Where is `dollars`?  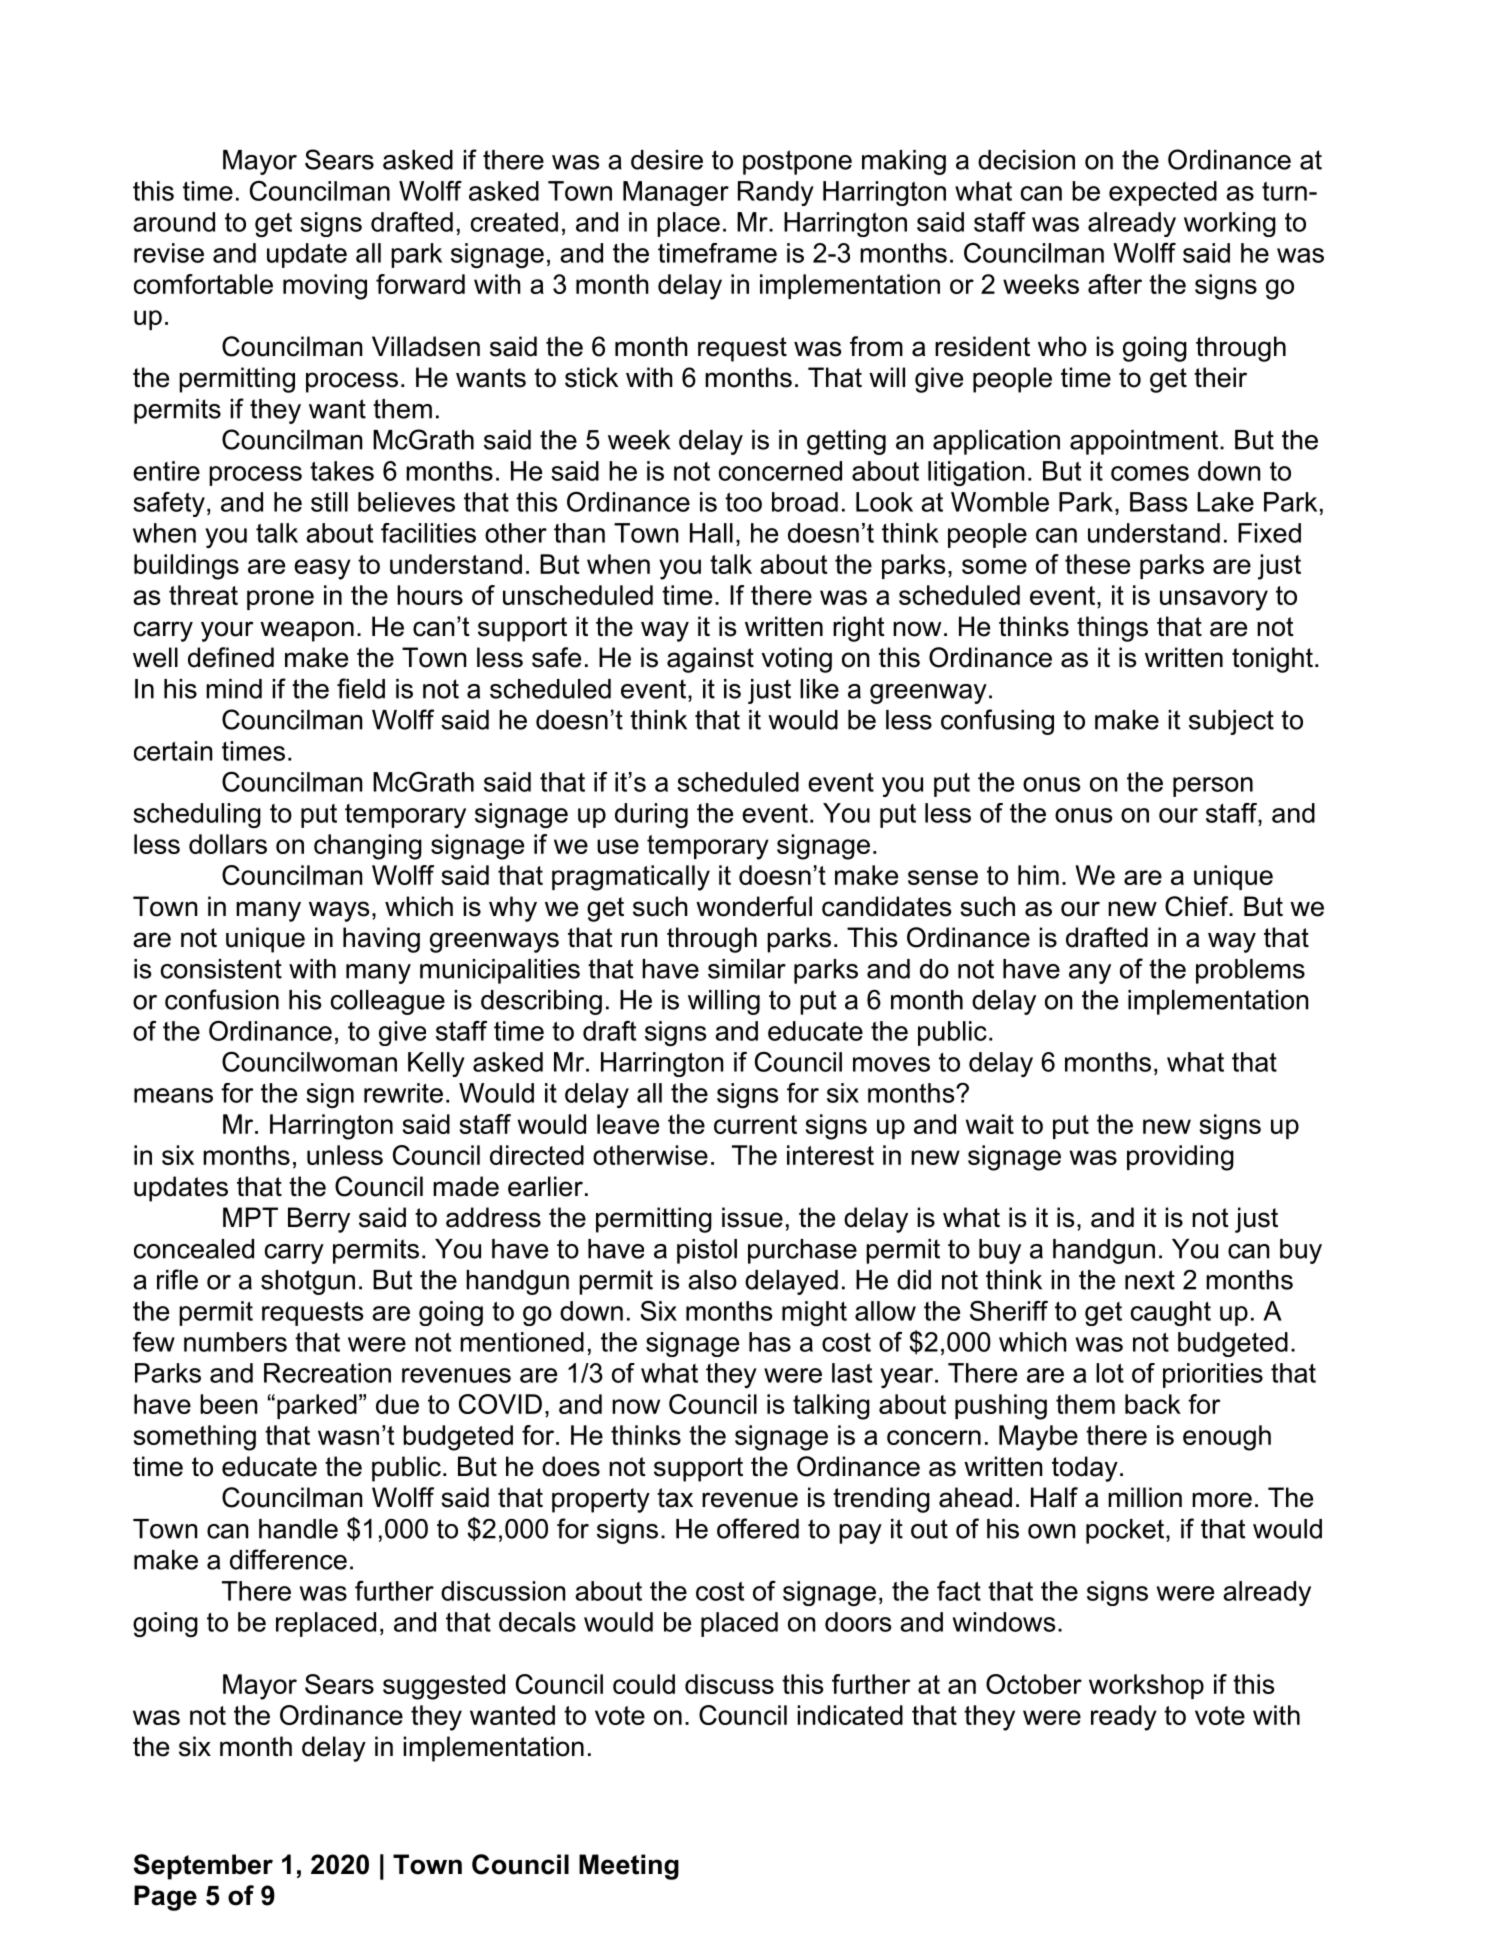
dollars is located at coordinates (228, 844).
